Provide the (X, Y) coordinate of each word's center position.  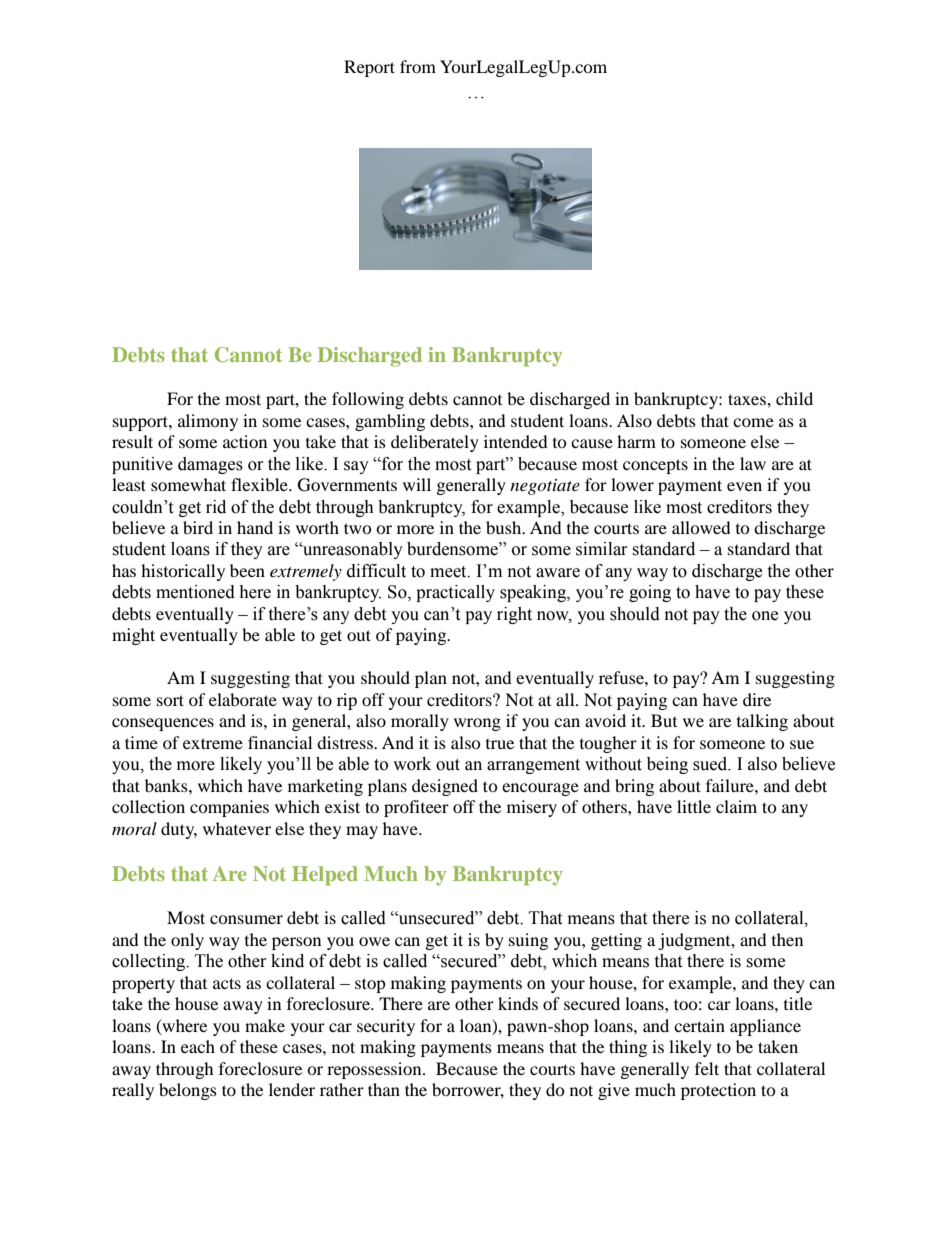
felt (707, 1068)
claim (736, 806)
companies (229, 808)
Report (369, 68)
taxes (748, 399)
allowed (701, 527)
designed (445, 787)
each (198, 1046)
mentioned (195, 592)
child (794, 398)
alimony (208, 422)
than (384, 1089)
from (418, 66)
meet (449, 572)
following (368, 400)
